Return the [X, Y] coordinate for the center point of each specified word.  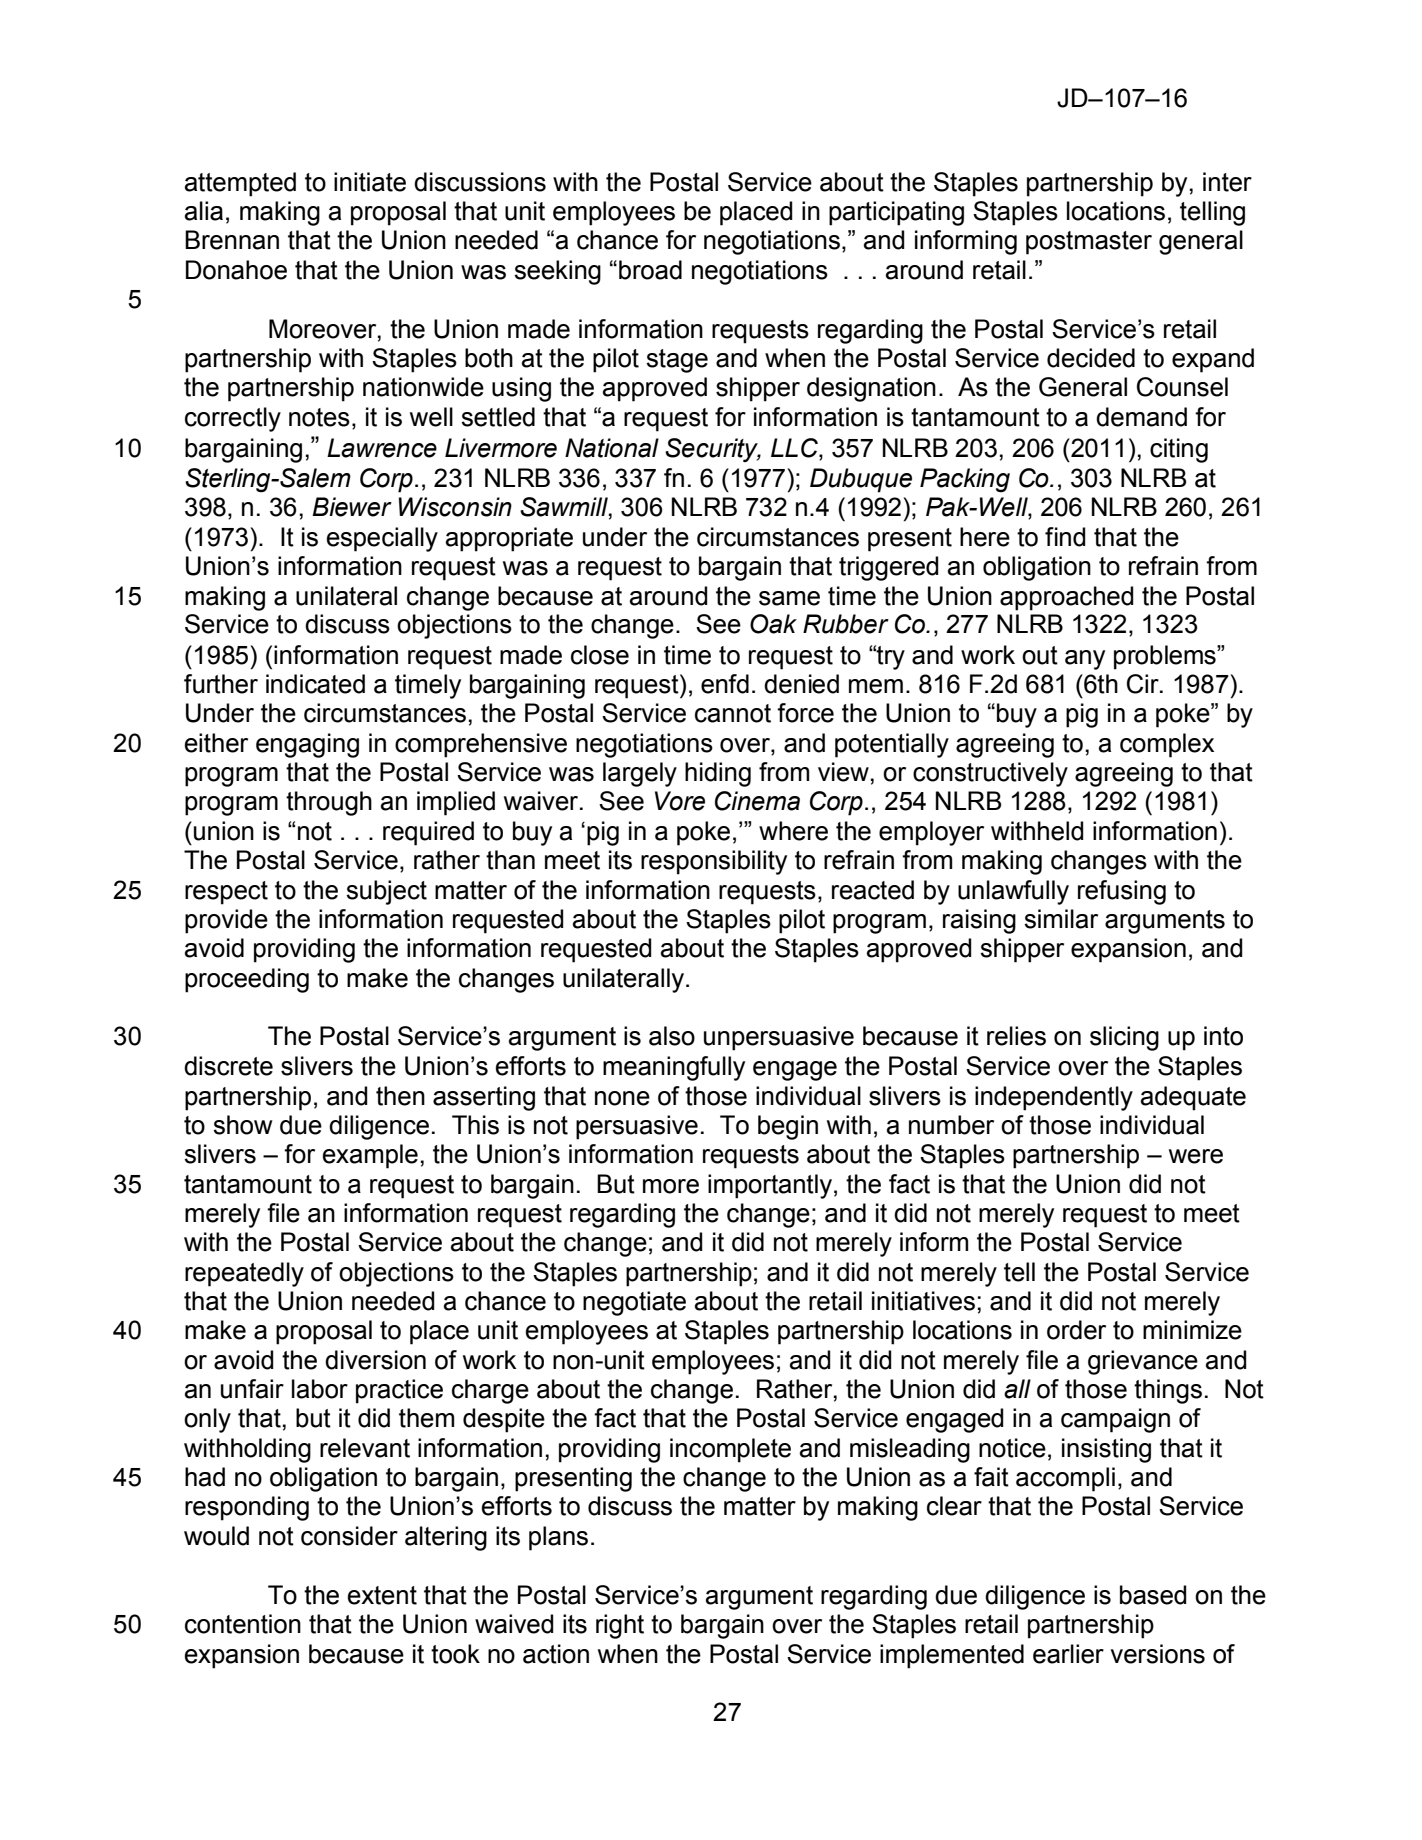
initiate [370, 182]
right [620, 1626]
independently [1054, 1098]
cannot [733, 713]
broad [650, 270]
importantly [770, 1186]
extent [382, 1595]
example [370, 1156]
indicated [315, 684]
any [1085, 660]
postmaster [1089, 243]
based [1153, 1595]
